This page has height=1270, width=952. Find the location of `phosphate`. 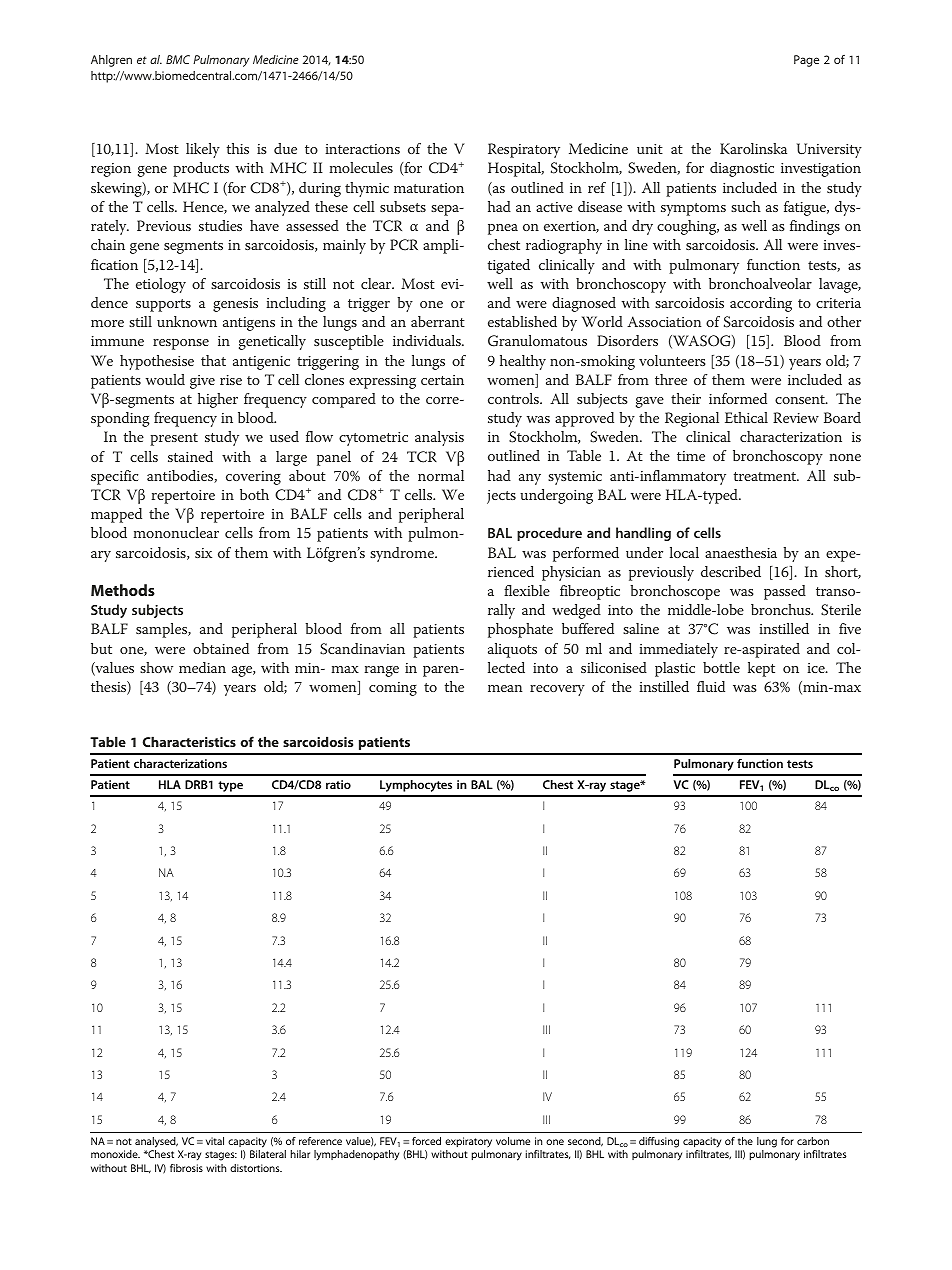

phosphate is located at coordinates (520, 630).
